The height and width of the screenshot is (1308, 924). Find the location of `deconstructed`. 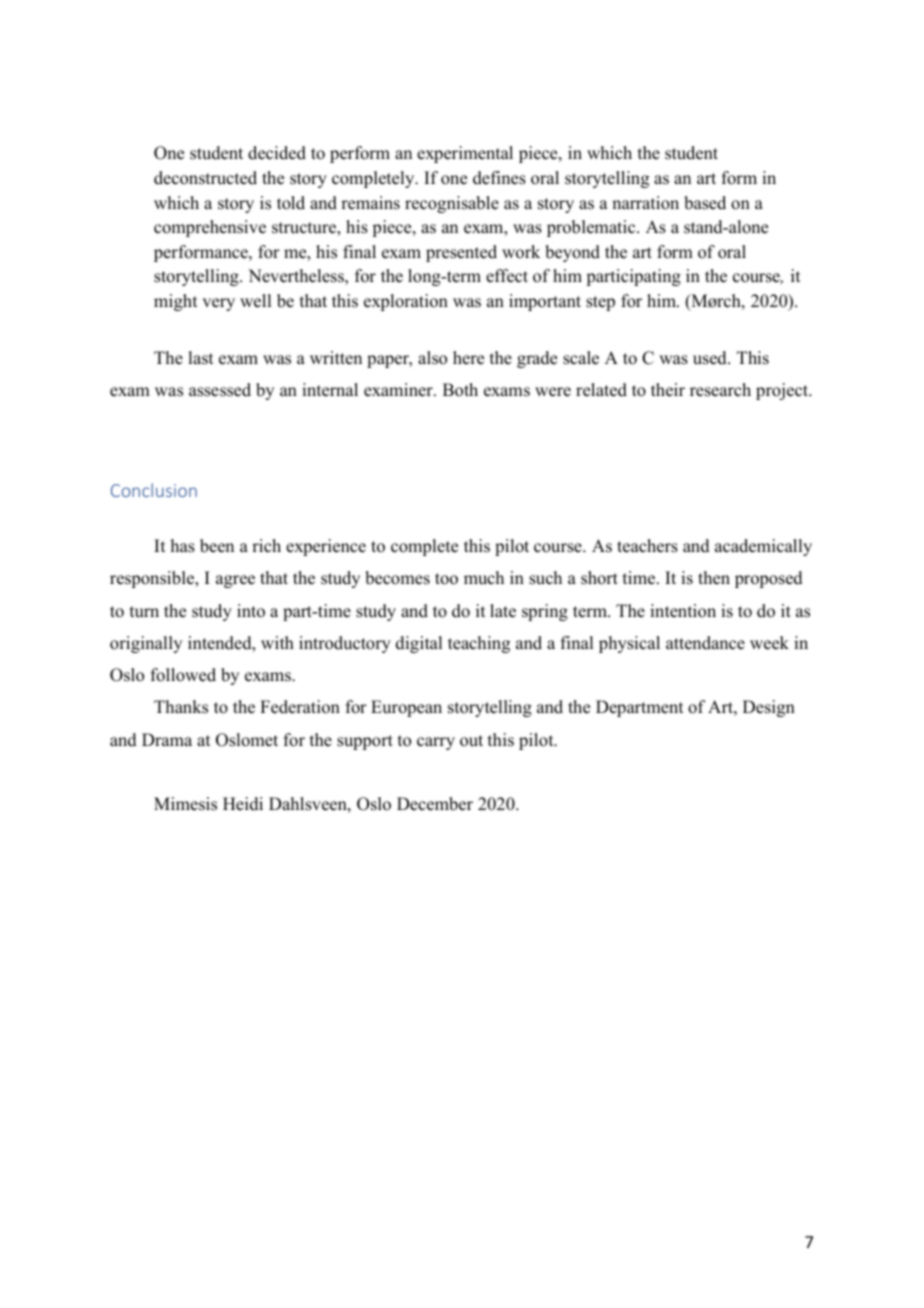

deconstructed is located at coordinates (205, 178).
